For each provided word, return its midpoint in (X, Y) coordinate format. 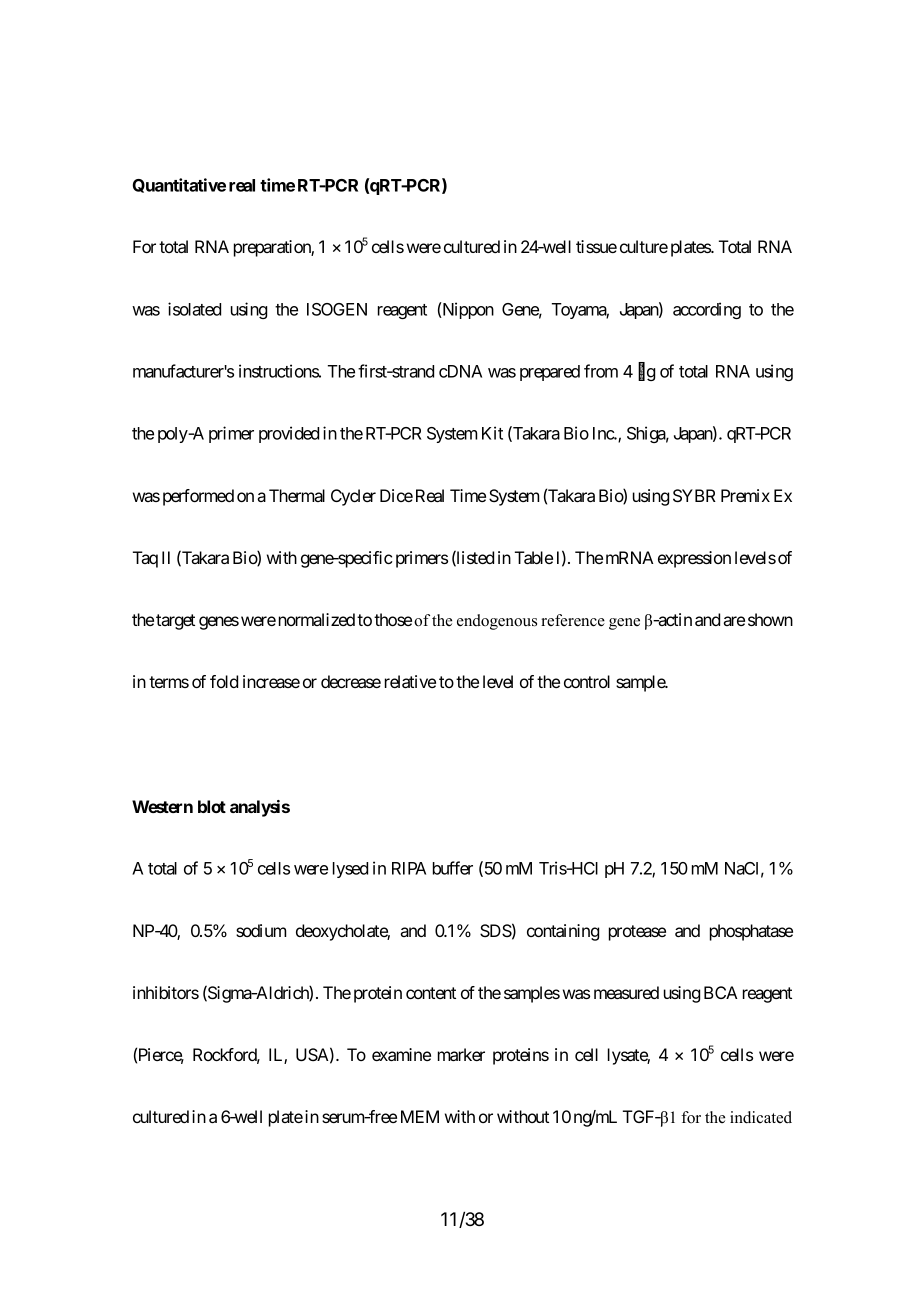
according (707, 310)
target (175, 622)
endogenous (497, 622)
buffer (453, 868)
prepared (550, 373)
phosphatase (751, 932)
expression (694, 559)
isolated (194, 309)
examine (401, 1054)
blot (212, 806)
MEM (420, 1116)
